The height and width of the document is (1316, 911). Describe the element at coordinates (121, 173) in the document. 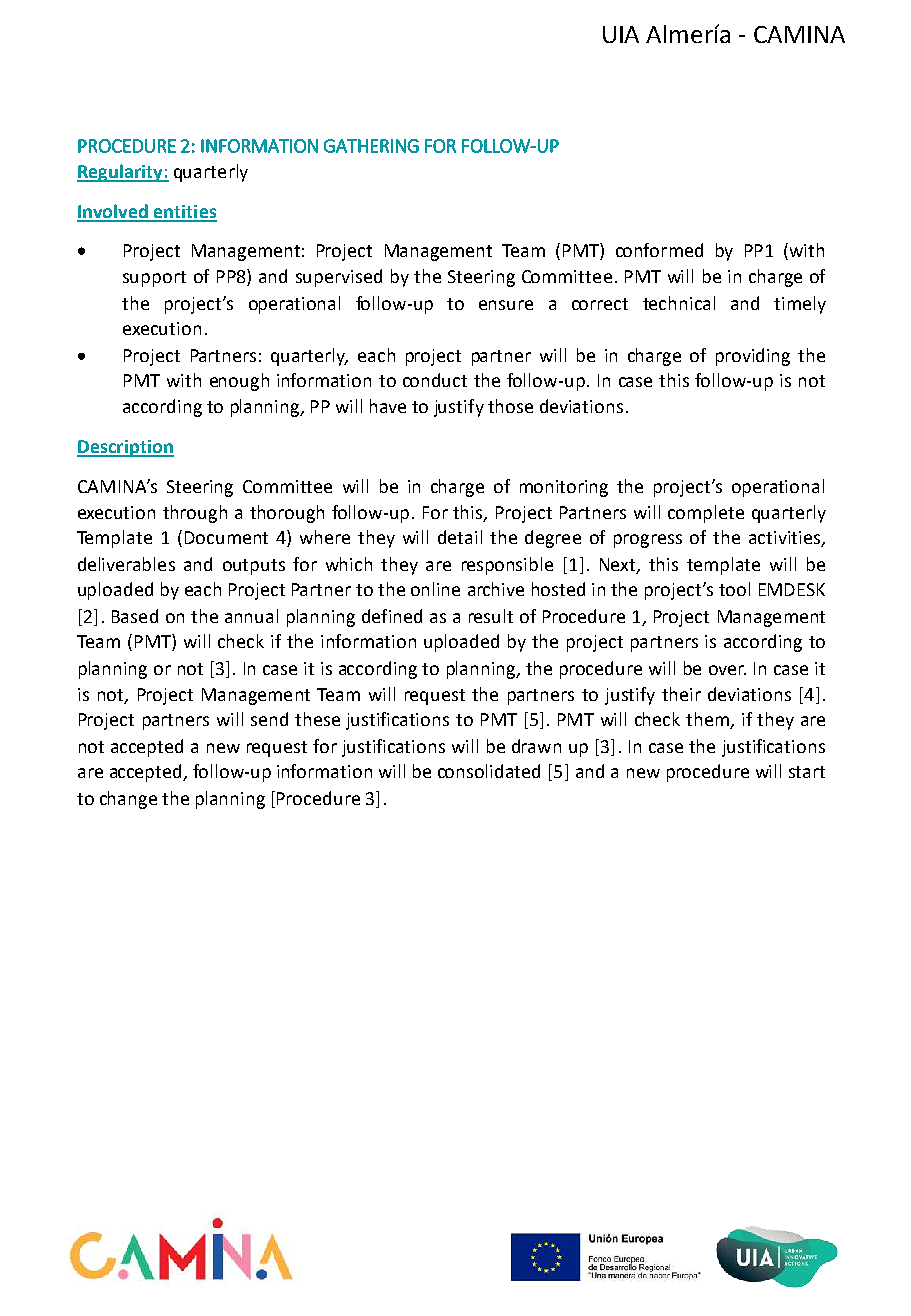

I see `Regularity` at that location.
